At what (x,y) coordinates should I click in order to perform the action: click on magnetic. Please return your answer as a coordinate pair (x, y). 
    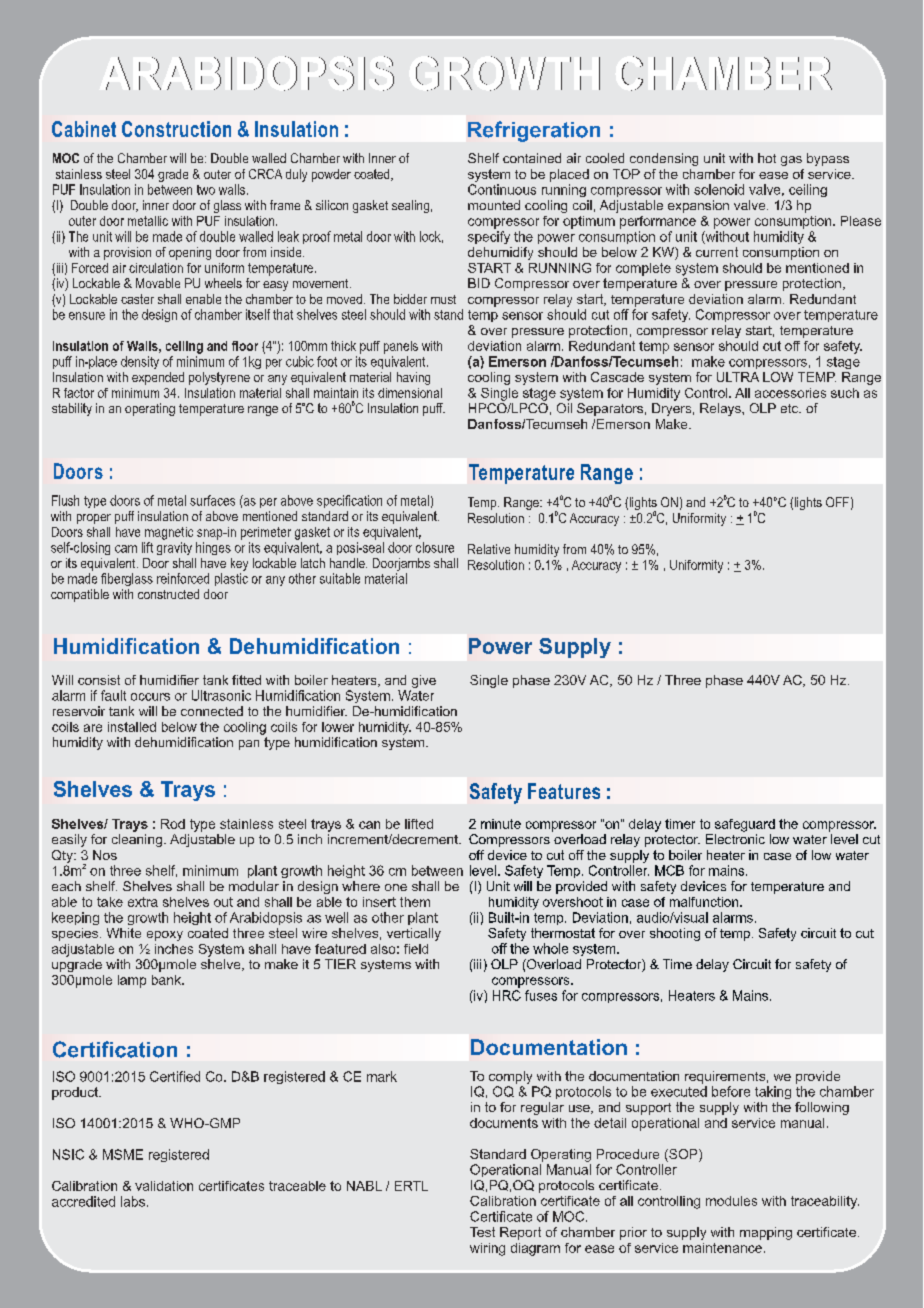
    Looking at the image, I should click on (169, 533).
